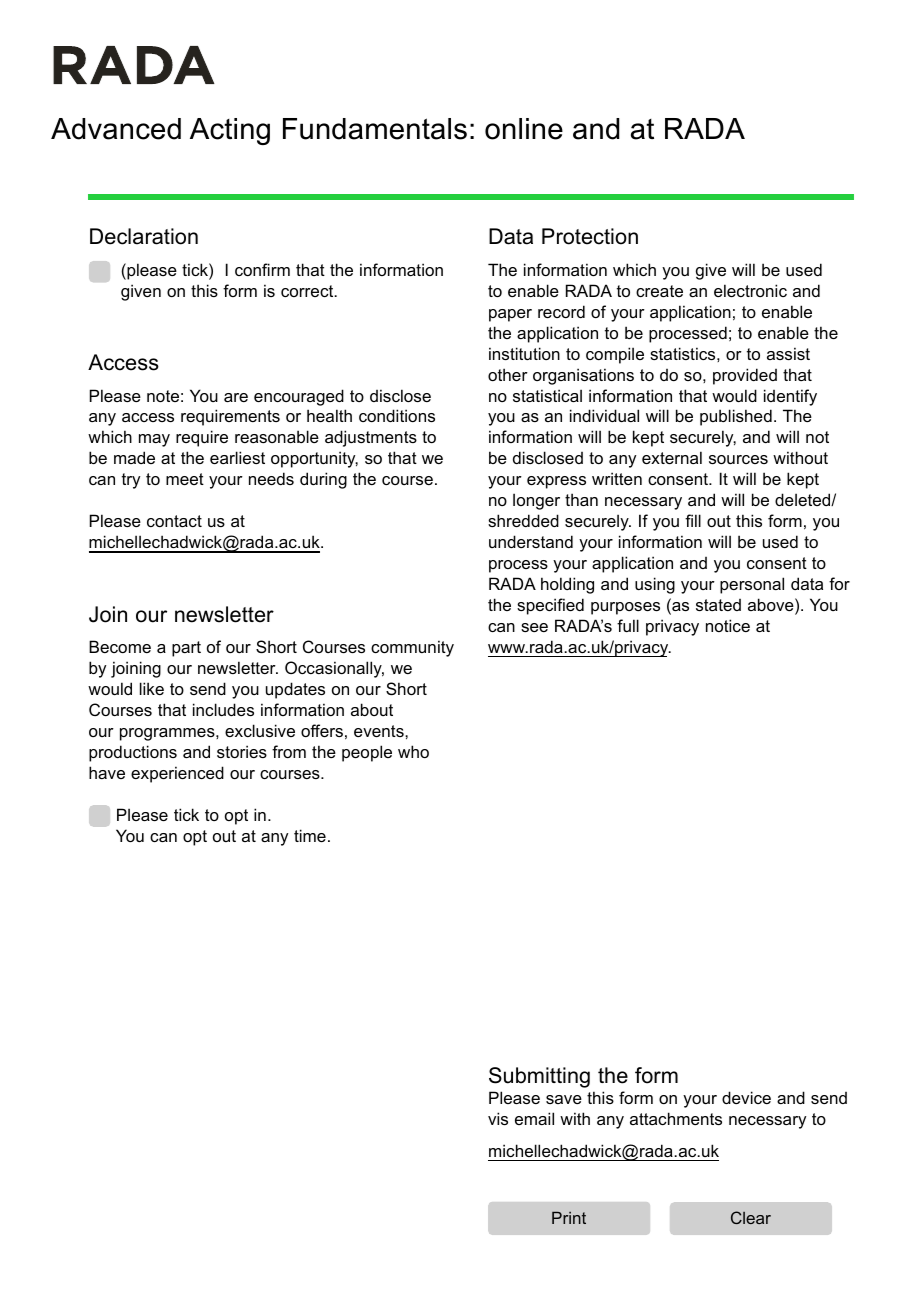 This screenshot has height=1308, width=924. I want to click on experienced, so click(177, 774).
